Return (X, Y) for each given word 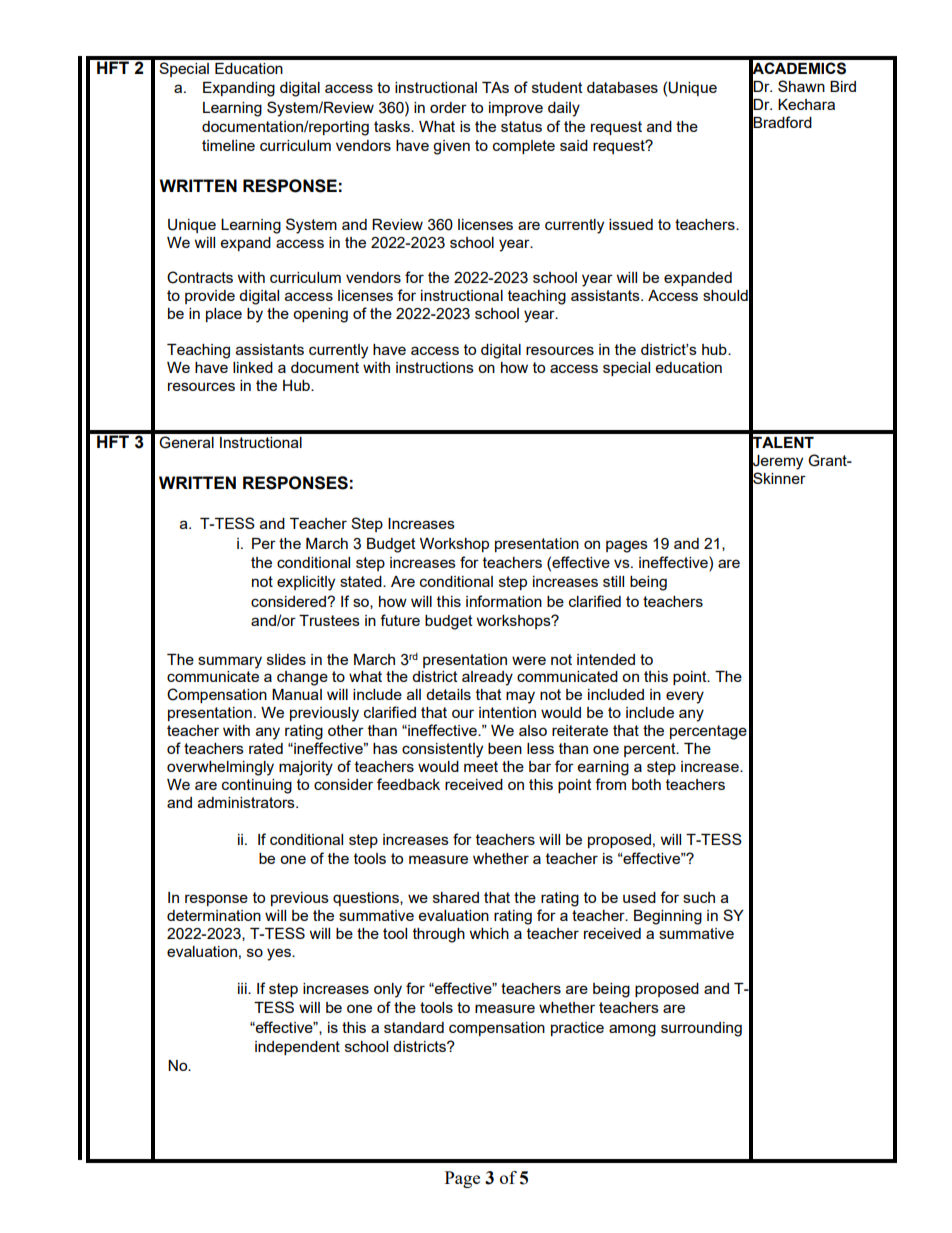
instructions (435, 367)
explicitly (306, 583)
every (685, 697)
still (613, 581)
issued (631, 224)
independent (297, 1048)
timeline (228, 145)
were (529, 660)
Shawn (801, 86)
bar (540, 766)
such (699, 897)
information (504, 601)
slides (286, 659)
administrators (247, 802)
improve (516, 109)
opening (320, 315)
